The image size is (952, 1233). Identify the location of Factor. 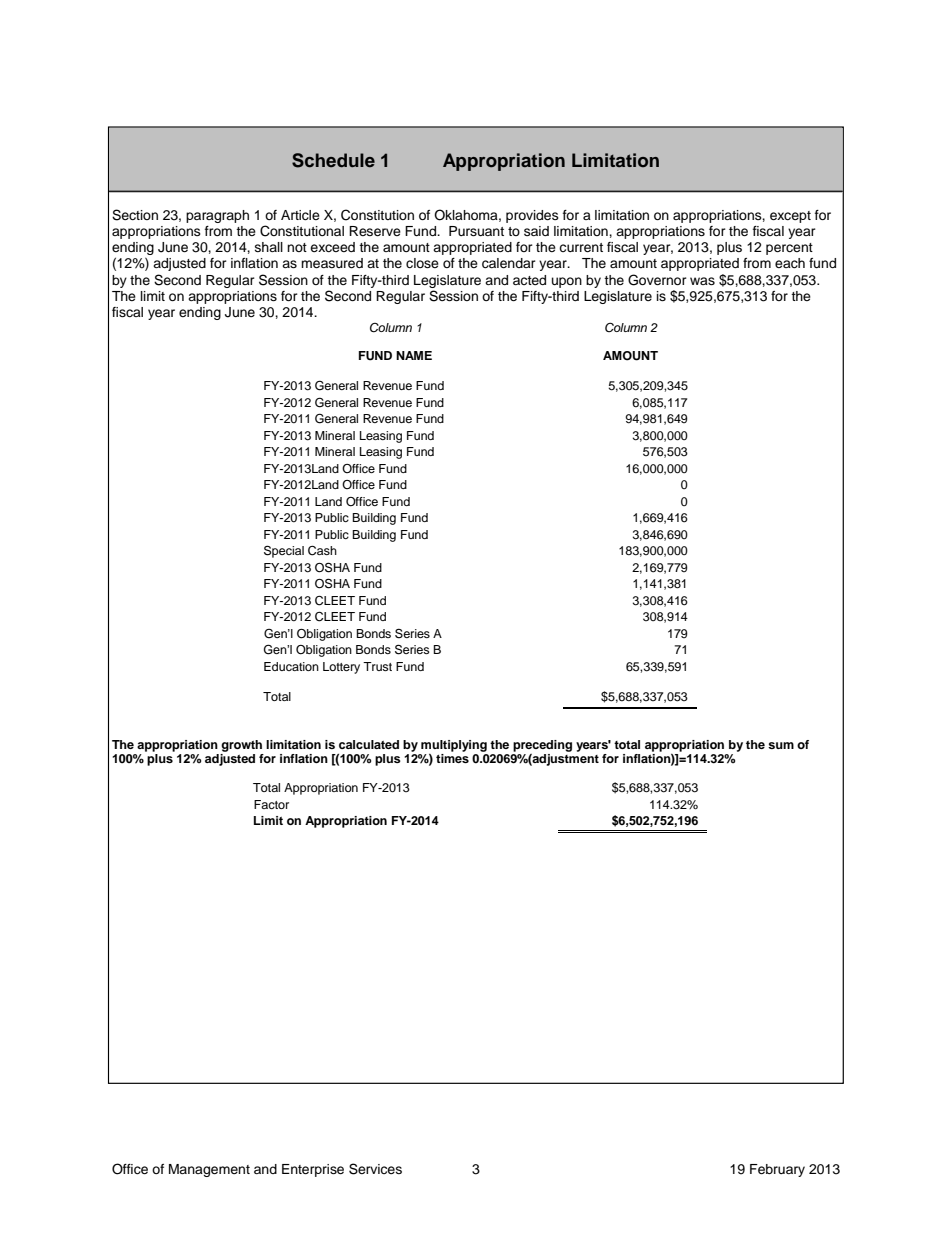
(271, 804).
